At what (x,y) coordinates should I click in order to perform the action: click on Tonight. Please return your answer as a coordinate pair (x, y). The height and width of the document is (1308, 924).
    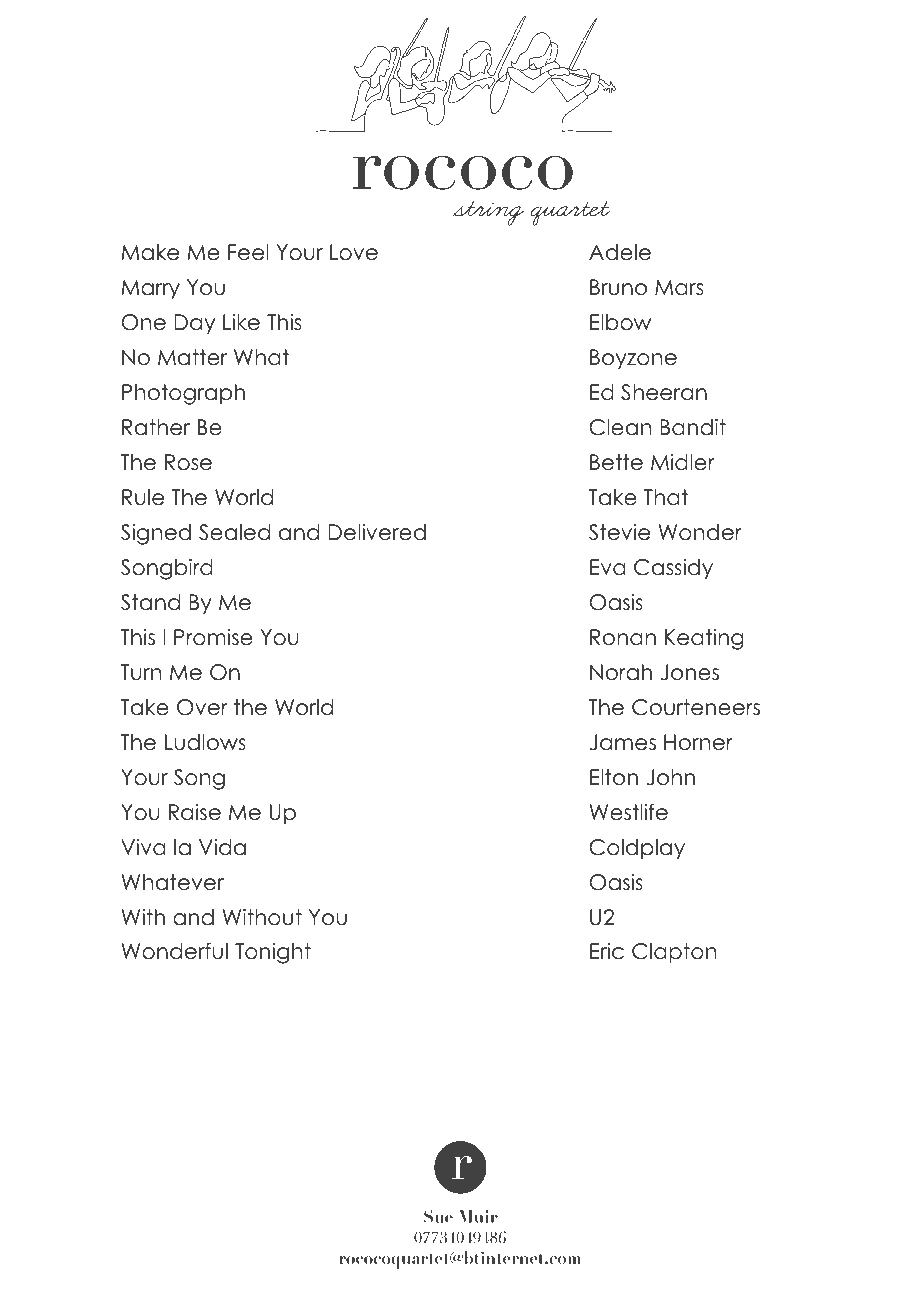
    Looking at the image, I should click on (273, 953).
